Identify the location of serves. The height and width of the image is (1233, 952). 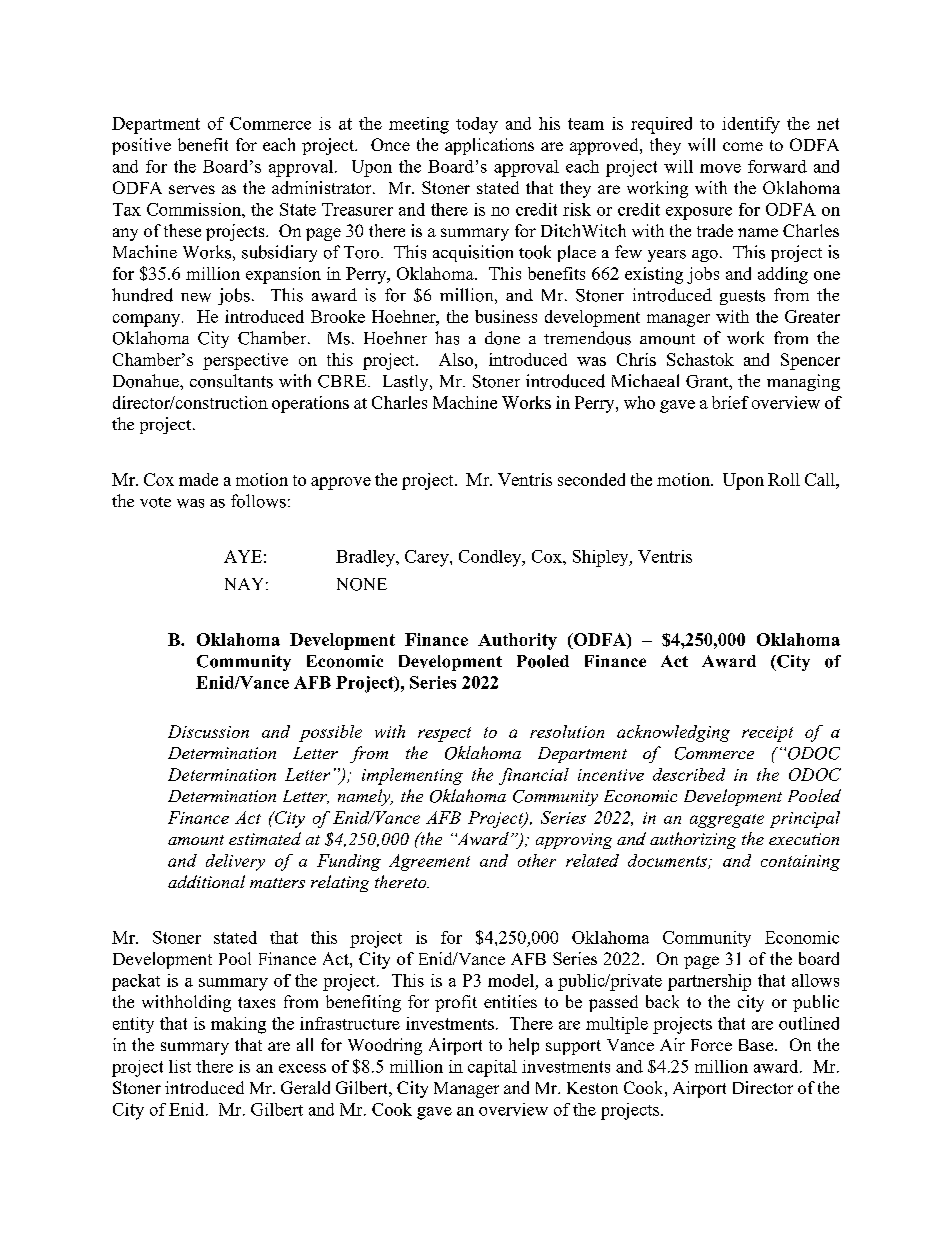
(192, 189).
